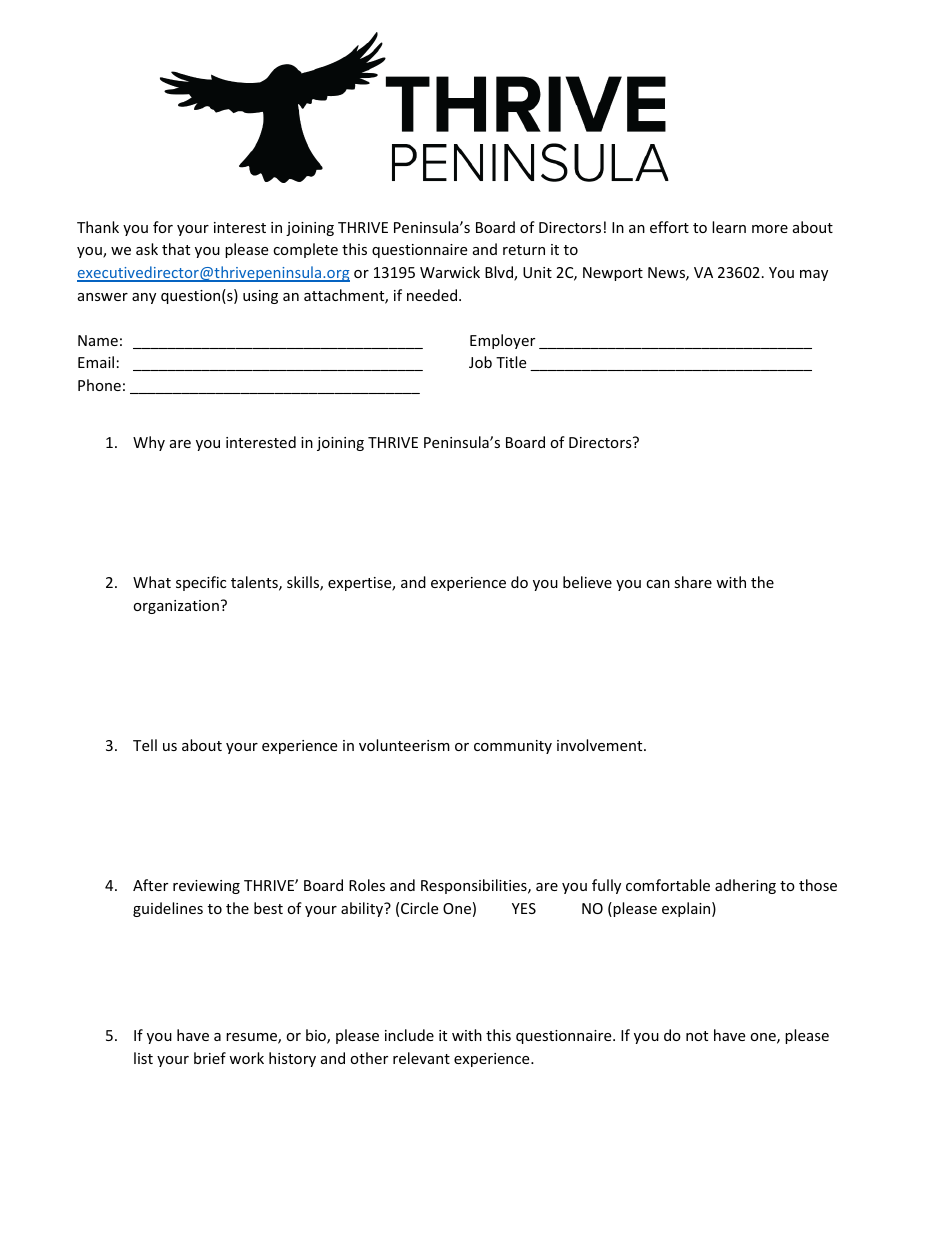 The width and height of the page is (952, 1233). Describe the element at coordinates (697, 1036) in the page. I see `not` at that location.
